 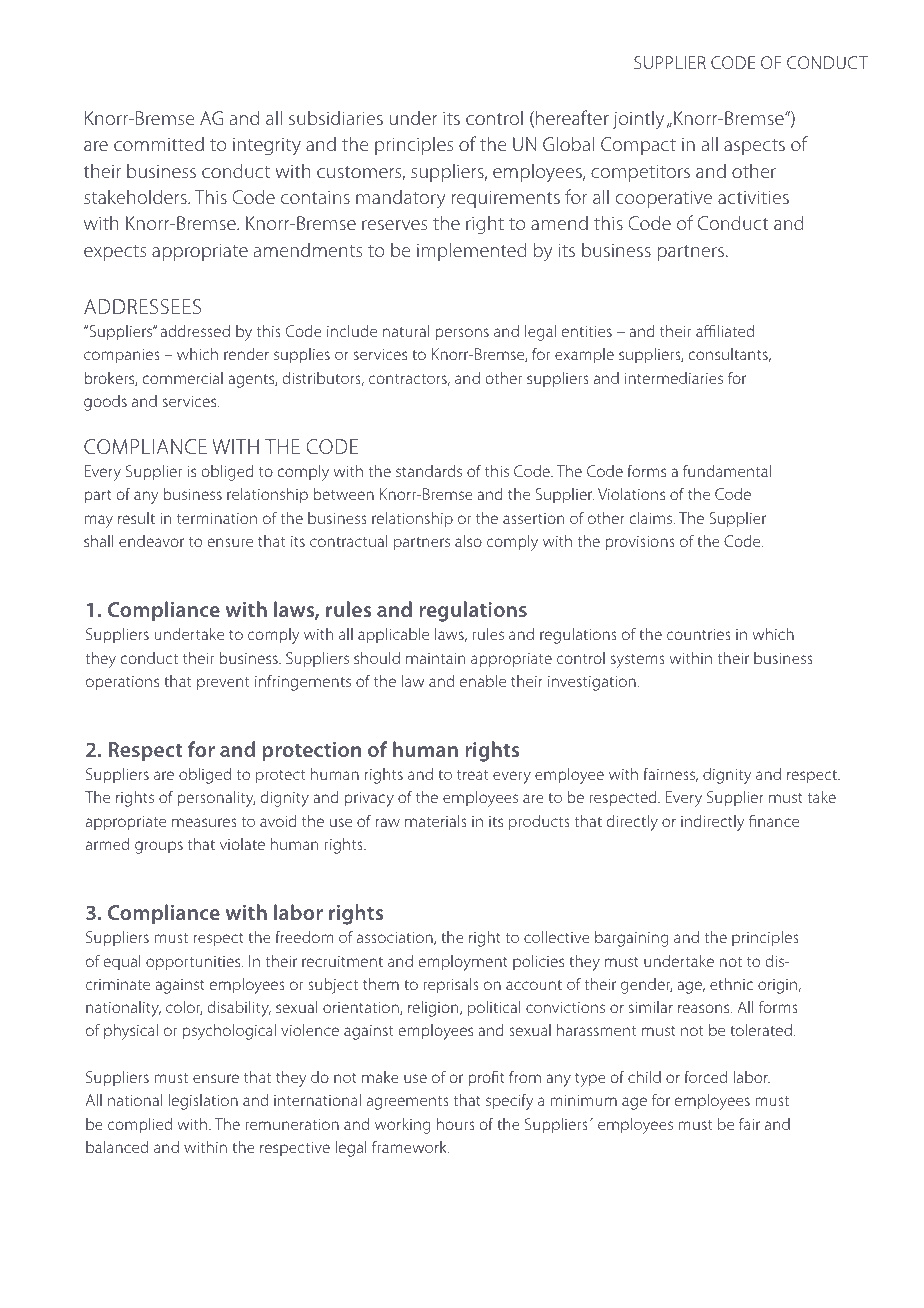 What do you see at coordinates (436, 821) in the page?
I see `materials` at bounding box center [436, 821].
